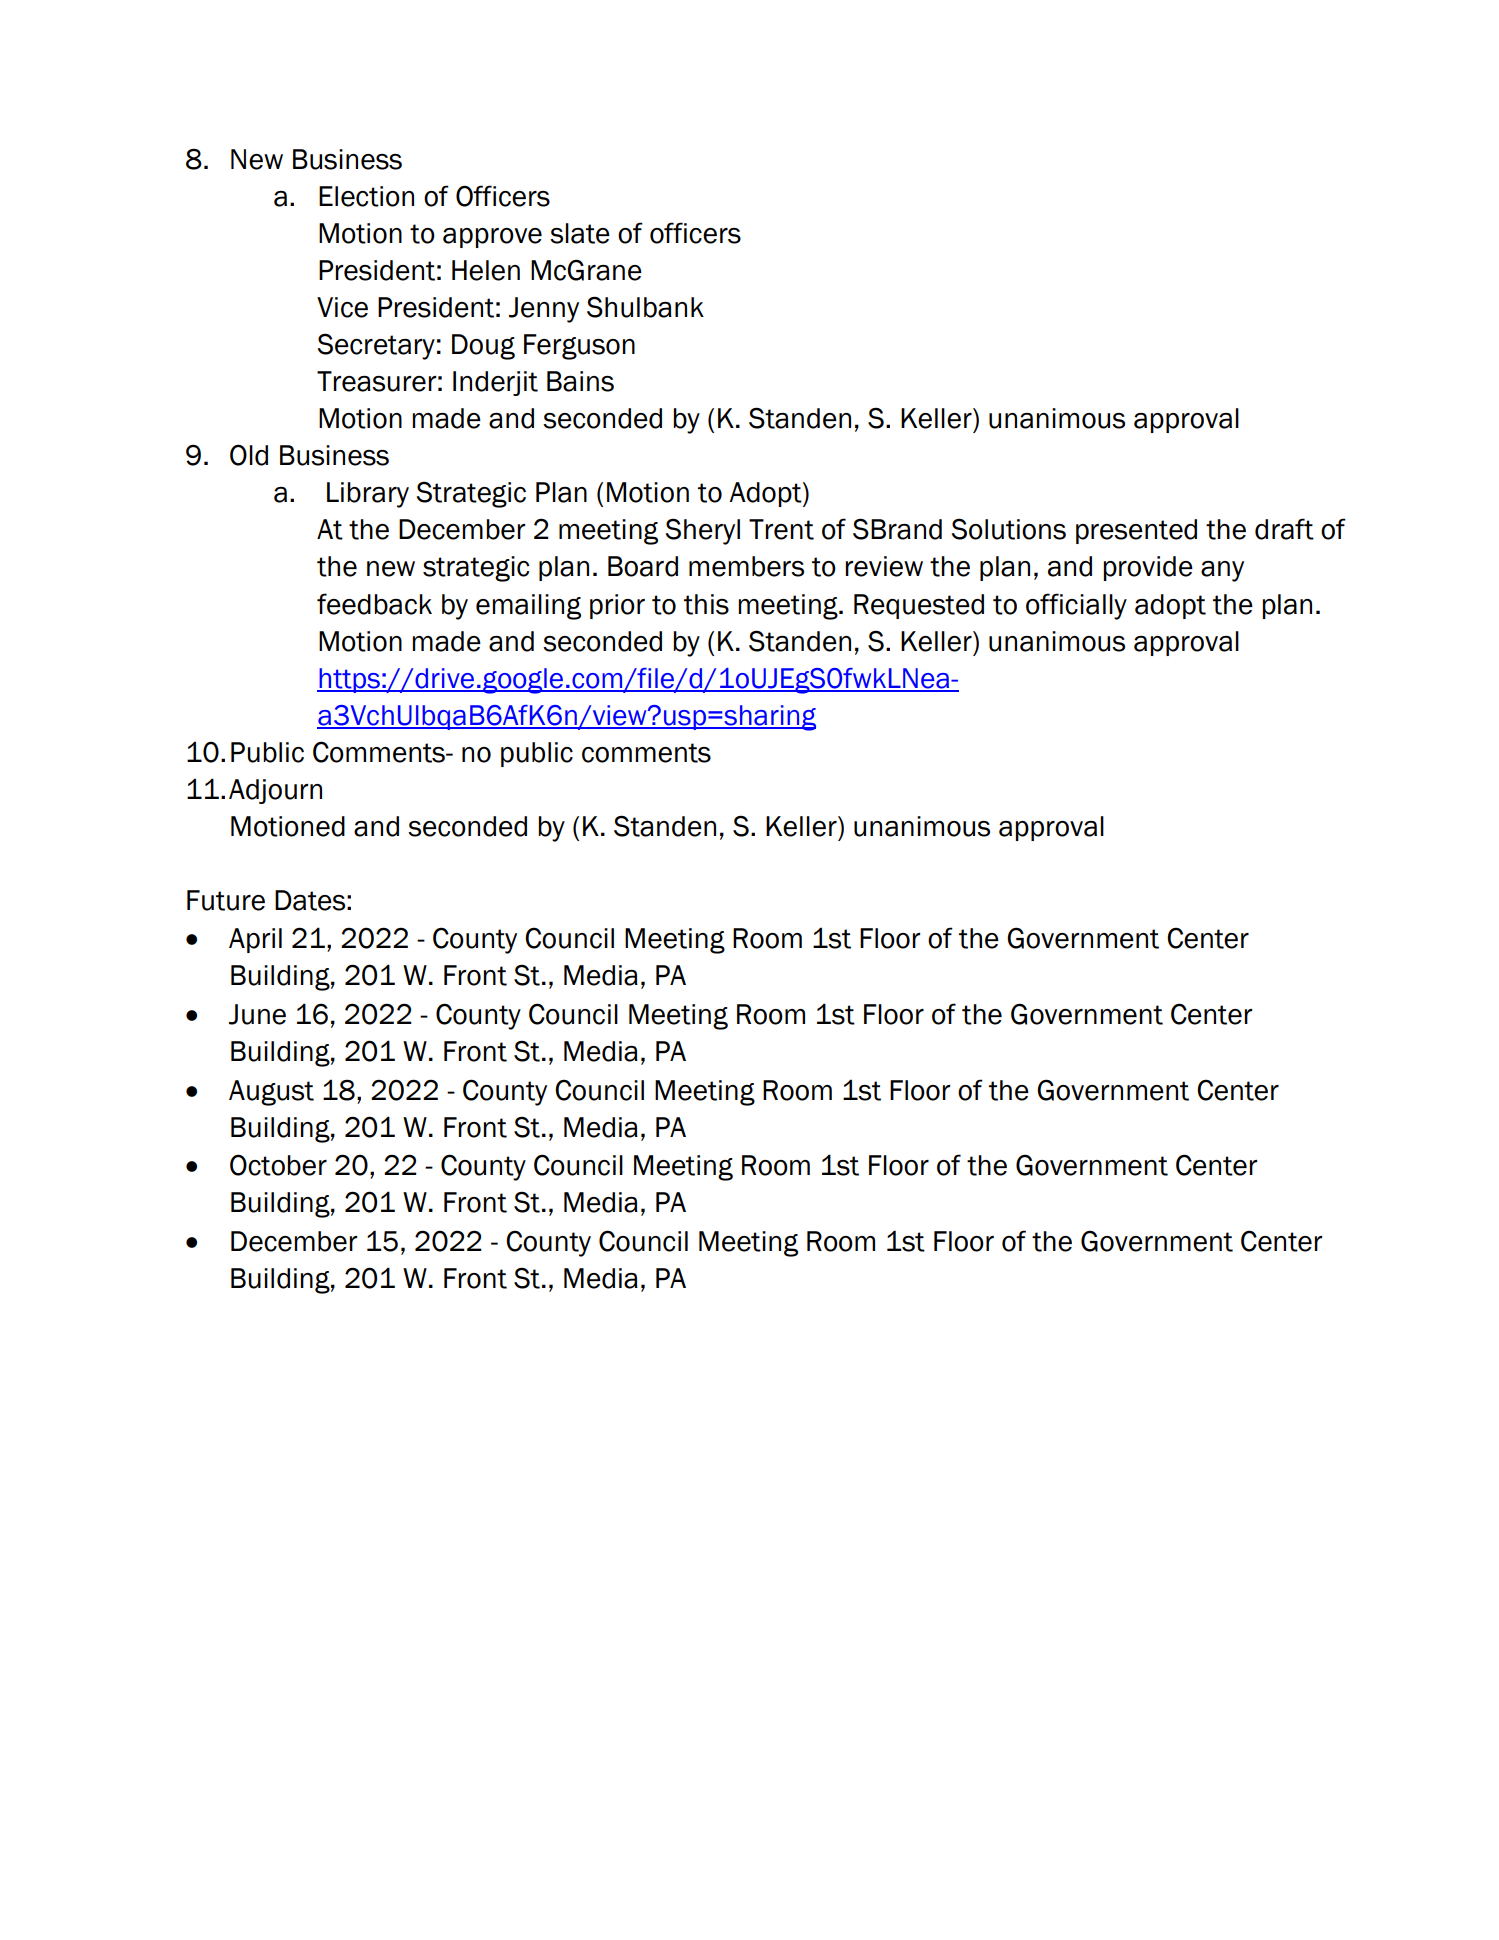 This screenshot has height=1940, width=1499. I want to click on Ferguson, so click(579, 347).
